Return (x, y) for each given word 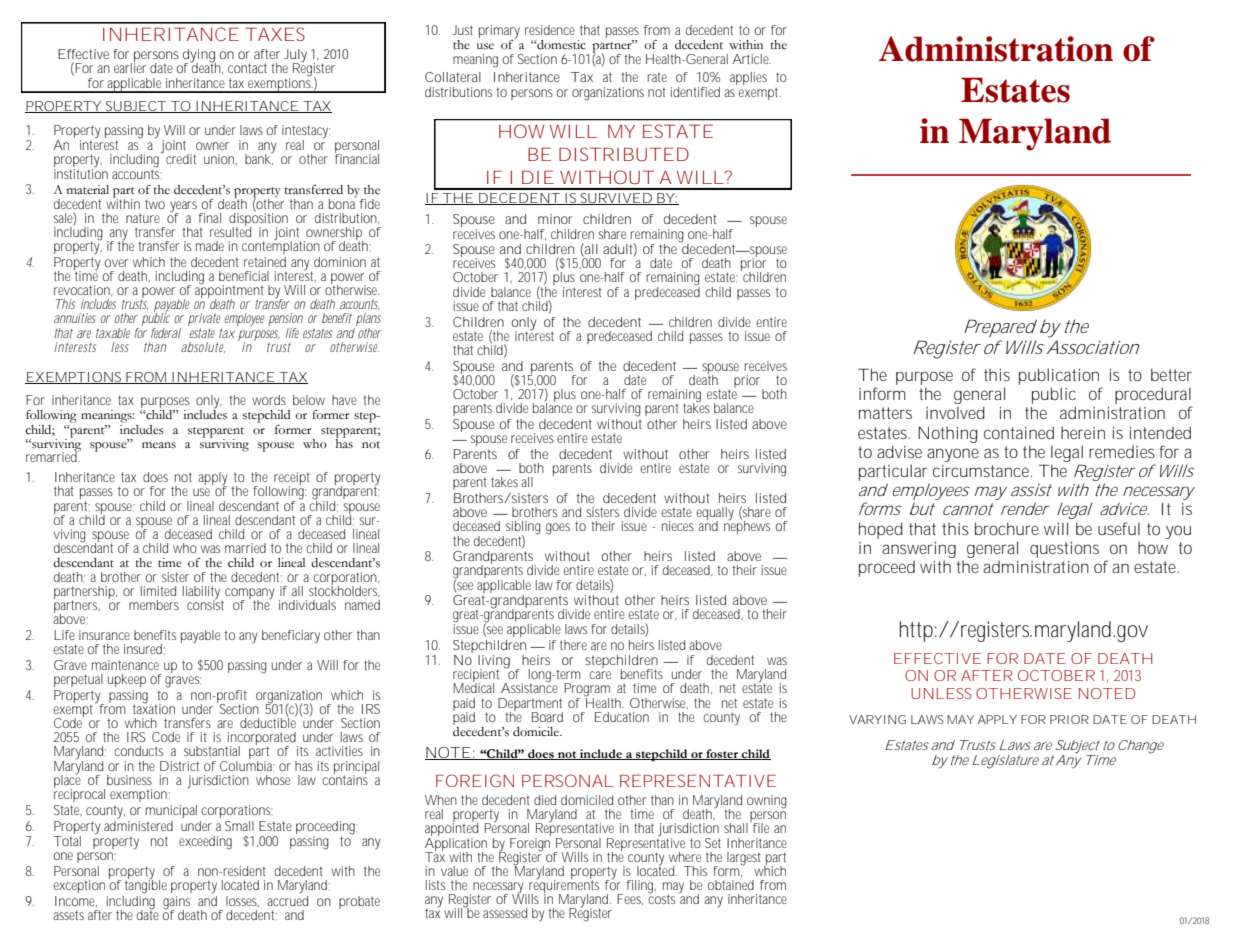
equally (715, 515)
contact (247, 68)
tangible (146, 886)
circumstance (982, 471)
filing (641, 887)
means (159, 445)
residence (550, 30)
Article (751, 59)
